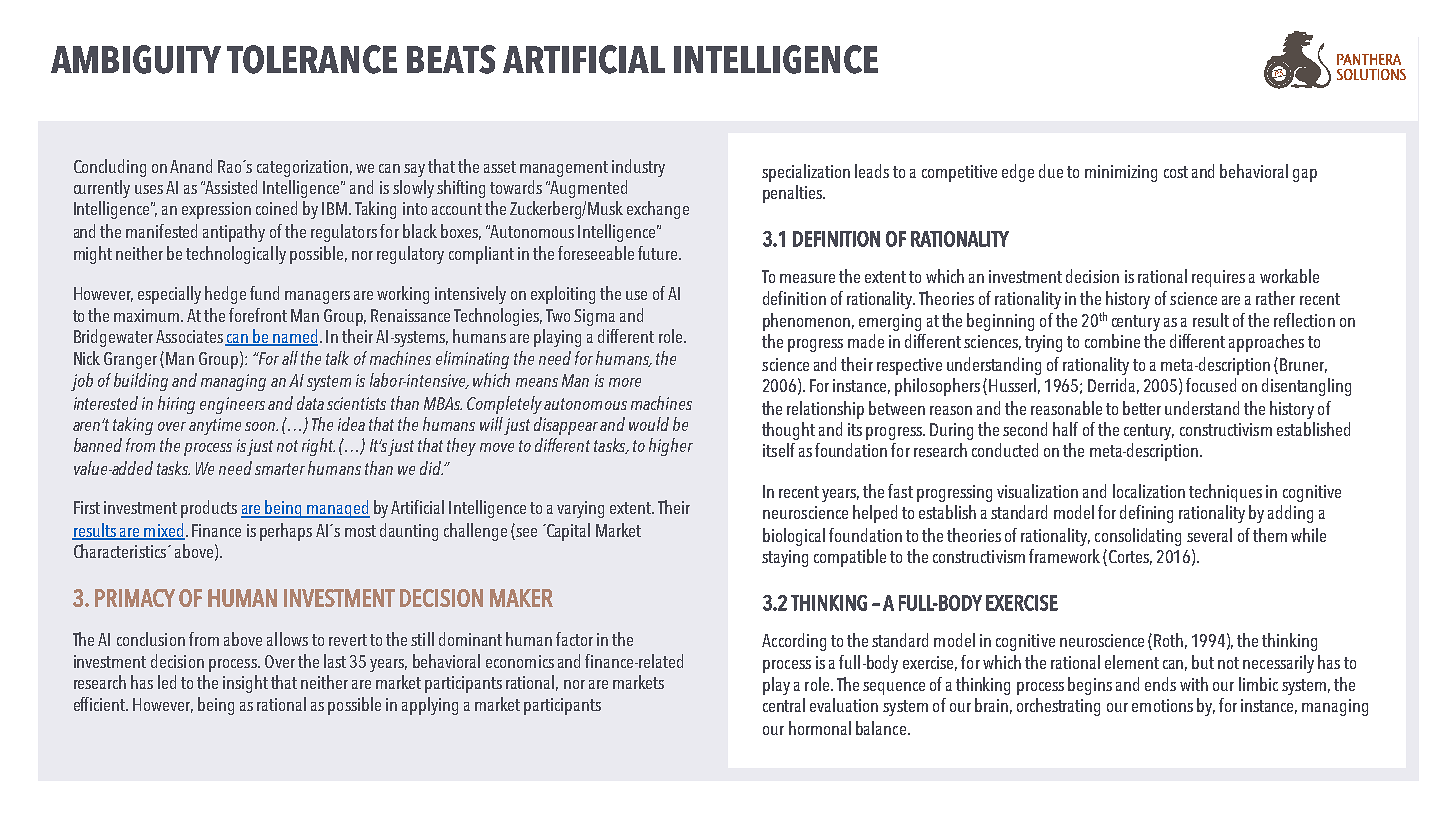 The image size is (1456, 819). I want to click on insight, so click(245, 684).
